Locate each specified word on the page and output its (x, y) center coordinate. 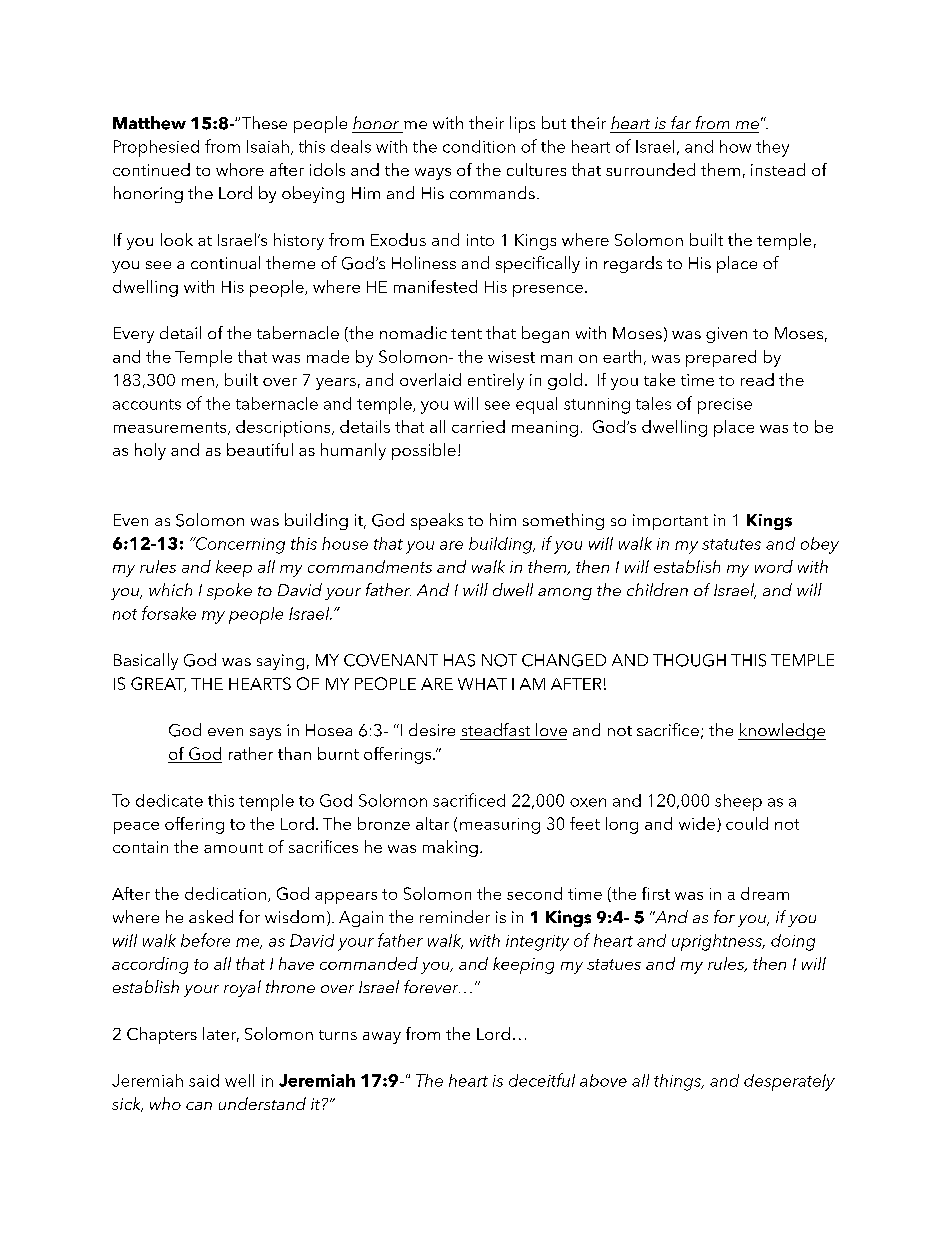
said (204, 1080)
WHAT (482, 684)
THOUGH (689, 660)
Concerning (239, 545)
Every (134, 335)
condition (479, 146)
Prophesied (156, 148)
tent (466, 334)
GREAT (158, 684)
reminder (455, 916)
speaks (437, 521)
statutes (731, 544)
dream (765, 893)
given (726, 335)
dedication (225, 893)
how (735, 146)
